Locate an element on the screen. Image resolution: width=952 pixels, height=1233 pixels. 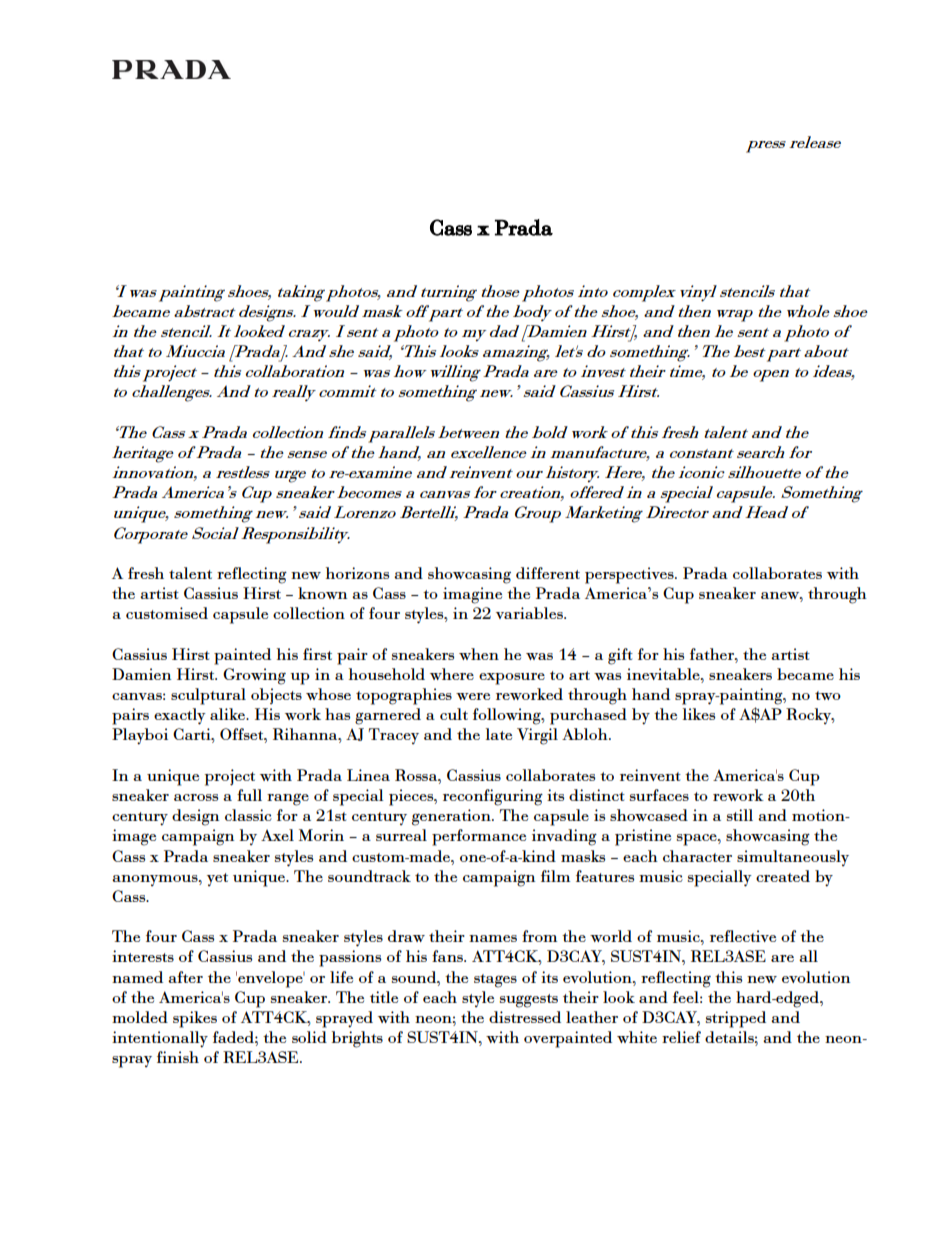
late is located at coordinates (499, 734).
